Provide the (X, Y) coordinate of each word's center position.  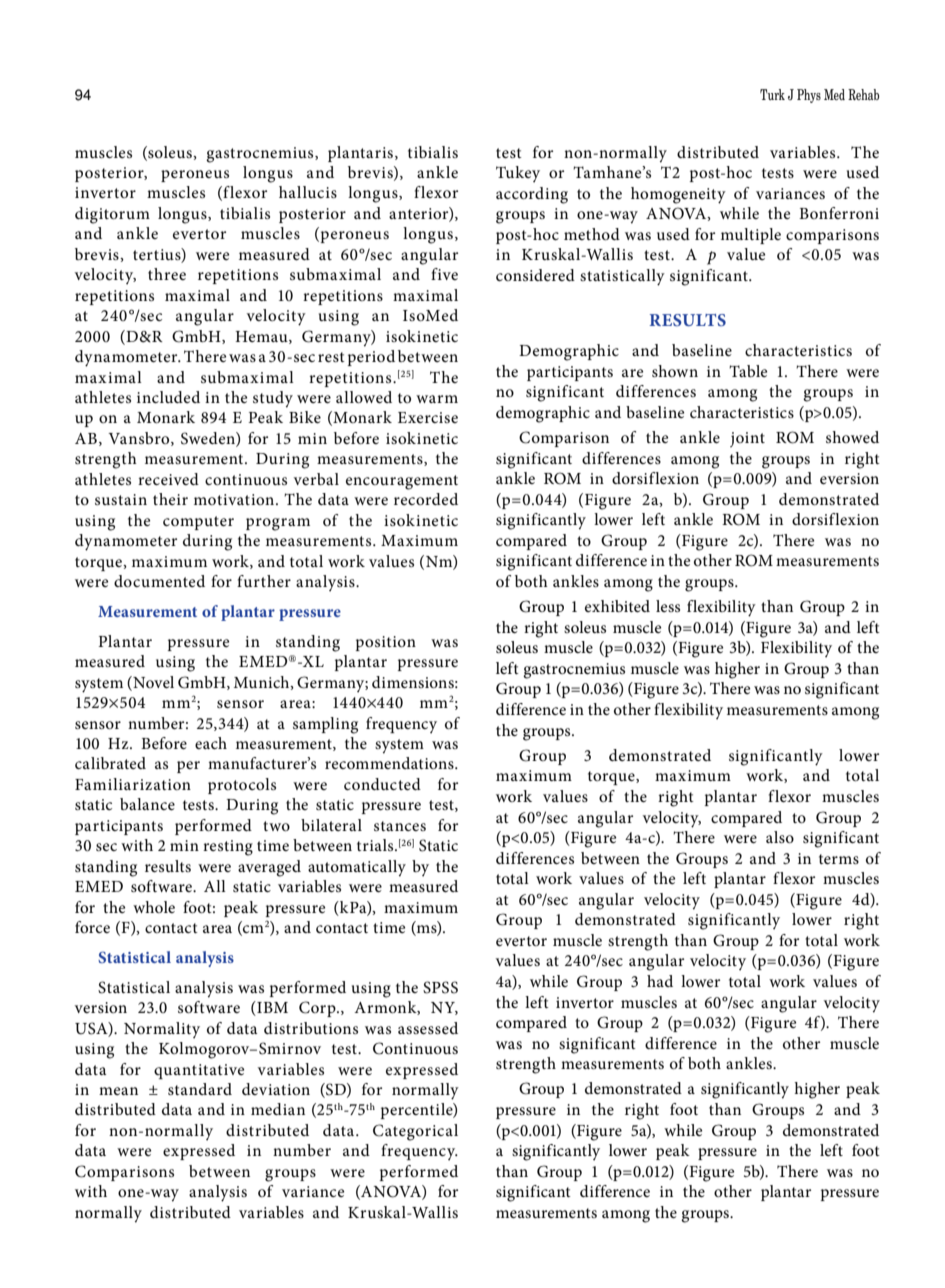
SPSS (440, 987)
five (444, 274)
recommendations (390, 763)
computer (198, 523)
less (668, 606)
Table (748, 371)
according (532, 195)
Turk (772, 94)
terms (839, 859)
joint (747, 439)
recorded (426, 499)
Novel (152, 682)
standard (200, 1089)
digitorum (112, 215)
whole (154, 907)
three (167, 274)
